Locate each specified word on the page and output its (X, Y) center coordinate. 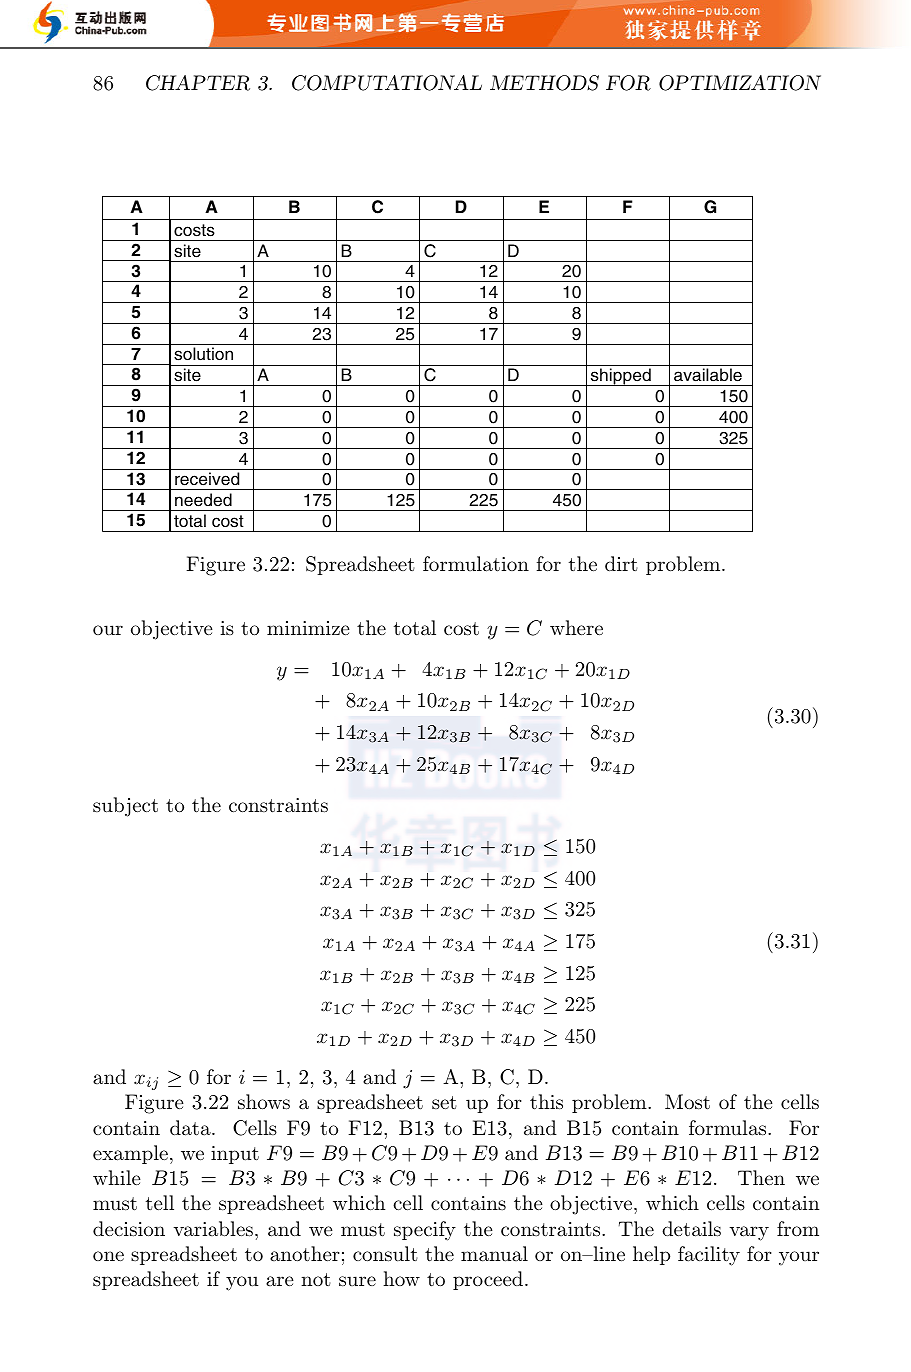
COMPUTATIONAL (387, 83)
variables (213, 1229)
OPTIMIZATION (740, 83)
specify (425, 1231)
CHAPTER (198, 83)
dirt (621, 563)
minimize (308, 628)
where (576, 627)
